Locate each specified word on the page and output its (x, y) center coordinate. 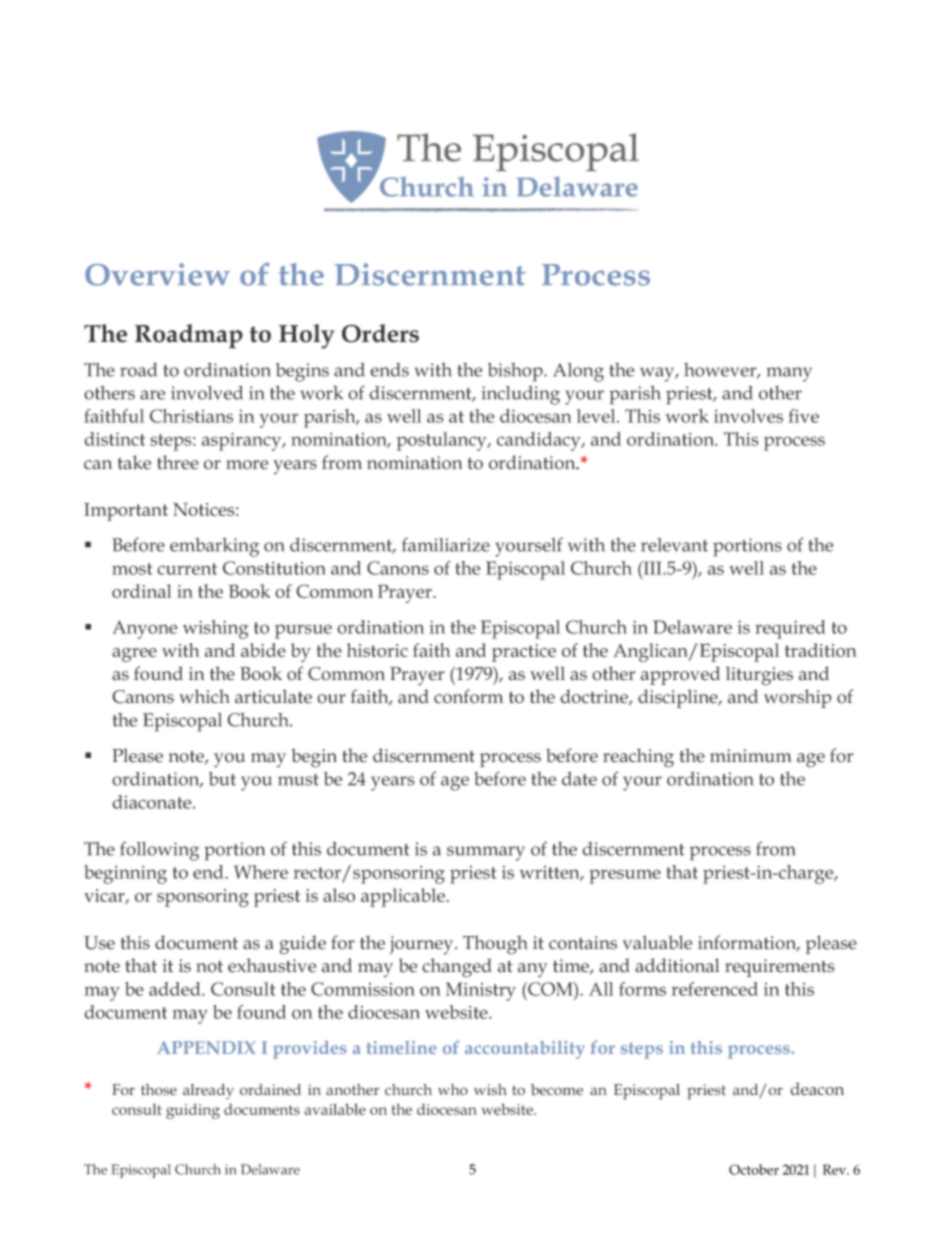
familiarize (446, 544)
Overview (157, 274)
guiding (193, 1111)
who (453, 1090)
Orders (380, 333)
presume (625, 876)
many (789, 374)
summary (486, 853)
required (790, 629)
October (754, 1169)
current (187, 569)
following (159, 851)
